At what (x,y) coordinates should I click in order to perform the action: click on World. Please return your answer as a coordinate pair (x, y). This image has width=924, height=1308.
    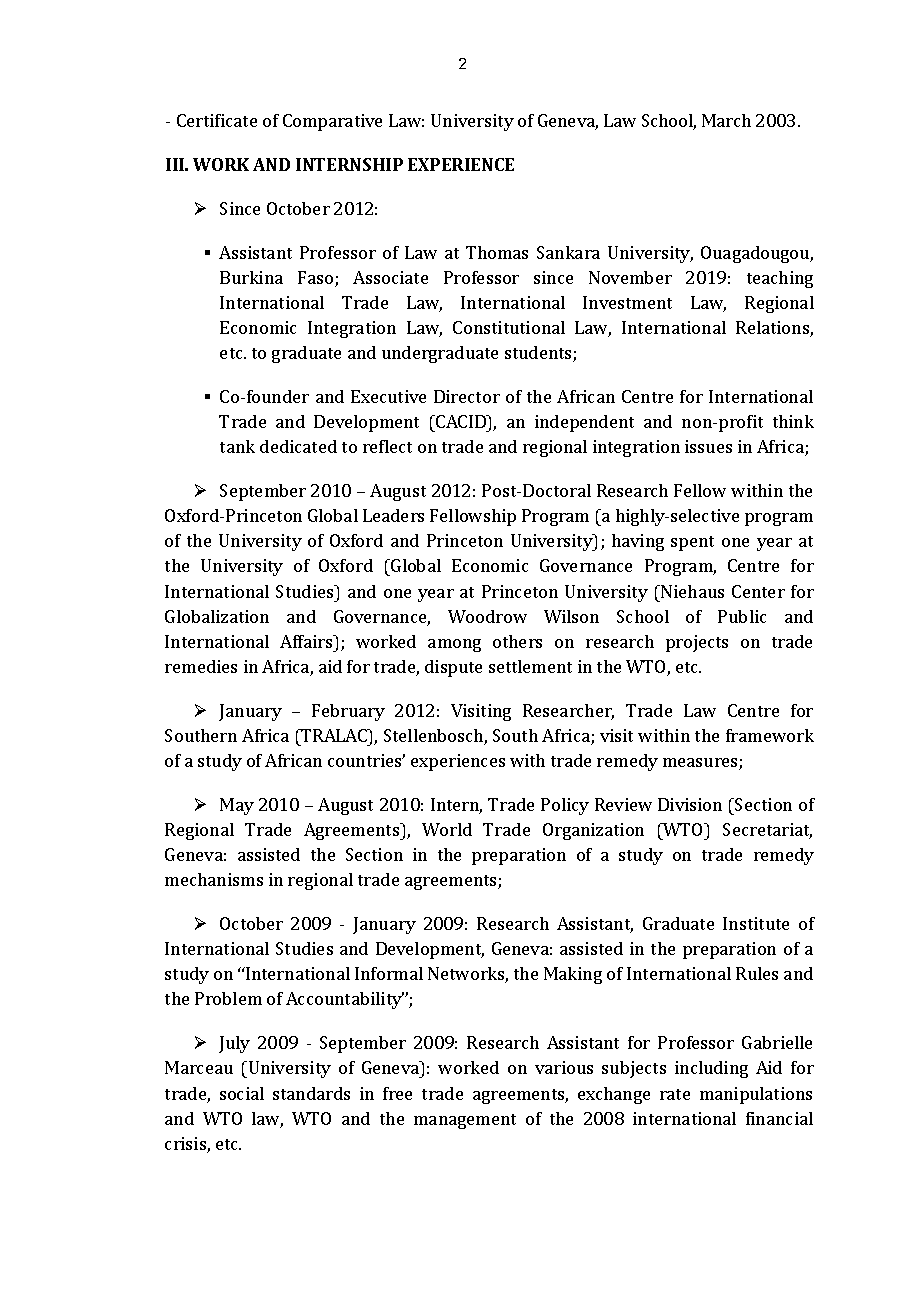
    Looking at the image, I should click on (447, 829).
